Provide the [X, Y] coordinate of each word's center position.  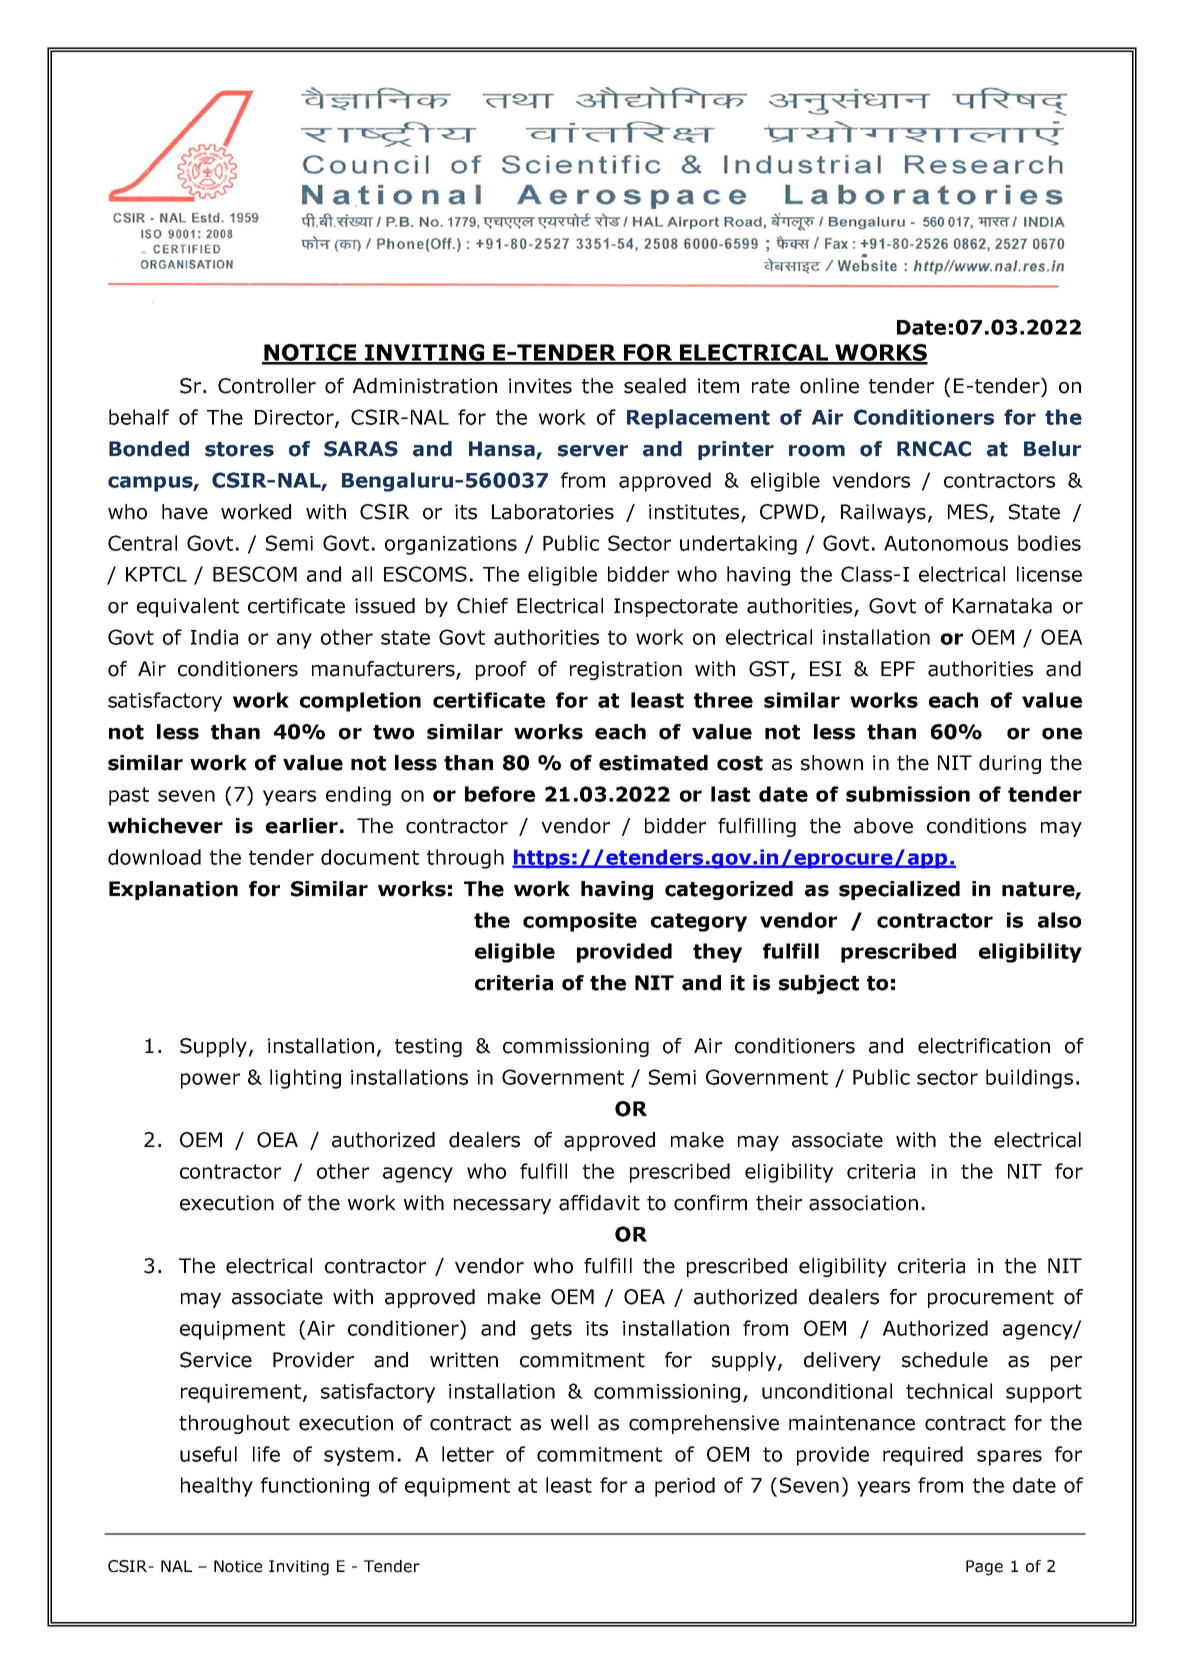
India [214, 637]
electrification [984, 1046]
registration [626, 670]
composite [580, 922]
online [829, 386]
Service [216, 1360]
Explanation [173, 890]
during [1010, 764]
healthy [217, 1487]
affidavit [599, 1203]
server [593, 451]
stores [239, 449]
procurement [991, 1299]
